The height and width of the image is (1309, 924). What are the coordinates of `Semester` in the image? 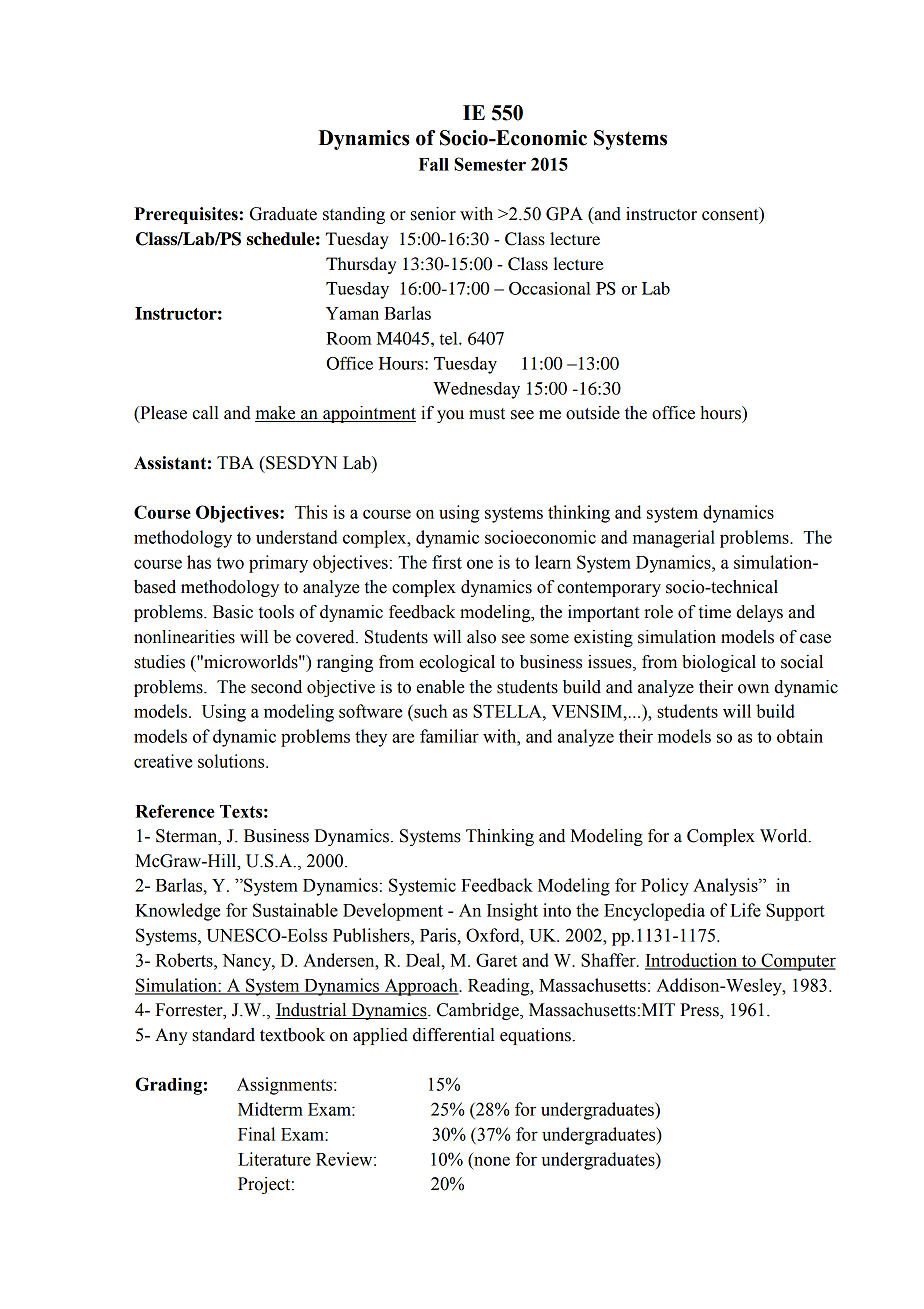 It's located at (490, 164).
